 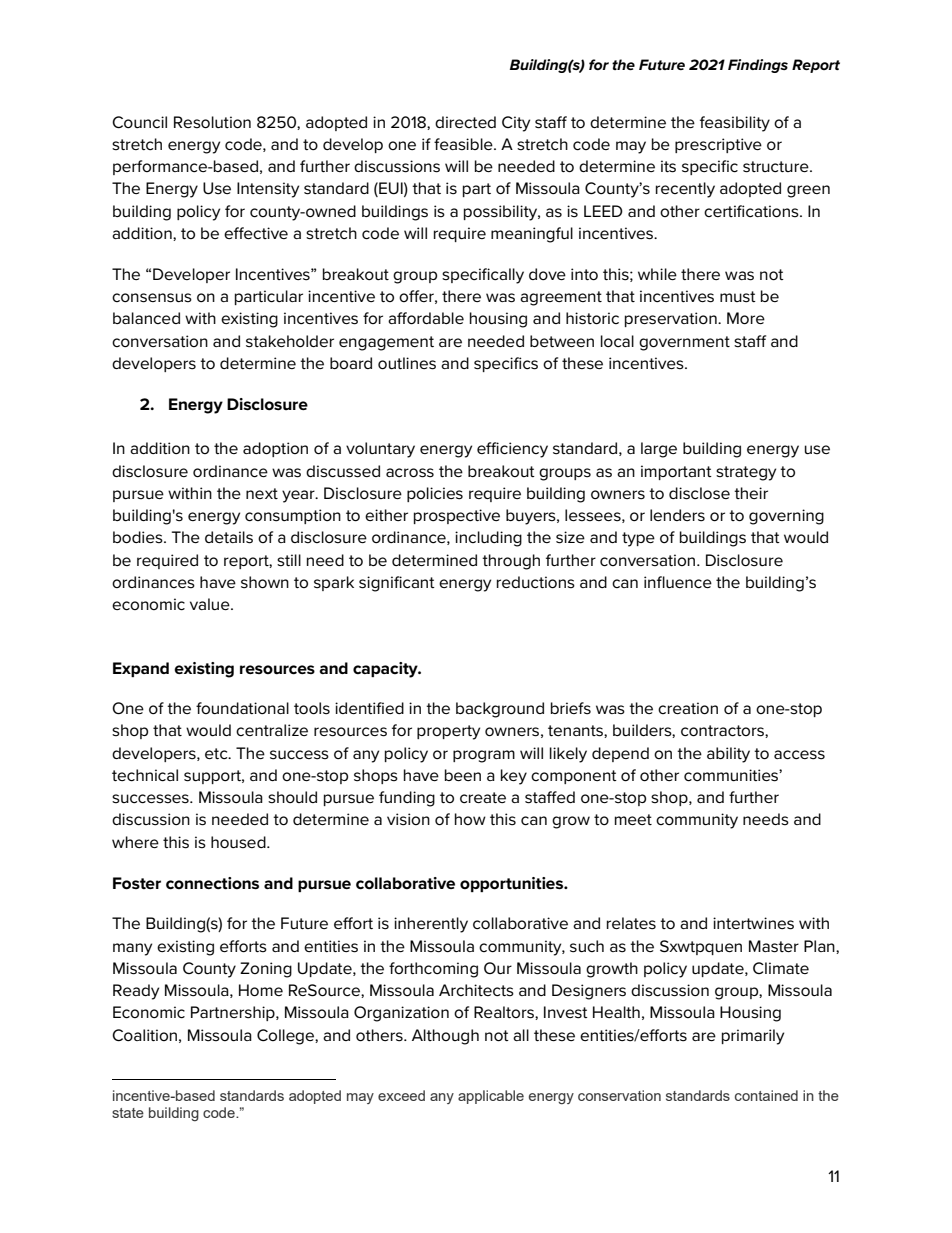 What do you see at coordinates (152, 298) in the screenshot?
I see `consensus` at bounding box center [152, 298].
